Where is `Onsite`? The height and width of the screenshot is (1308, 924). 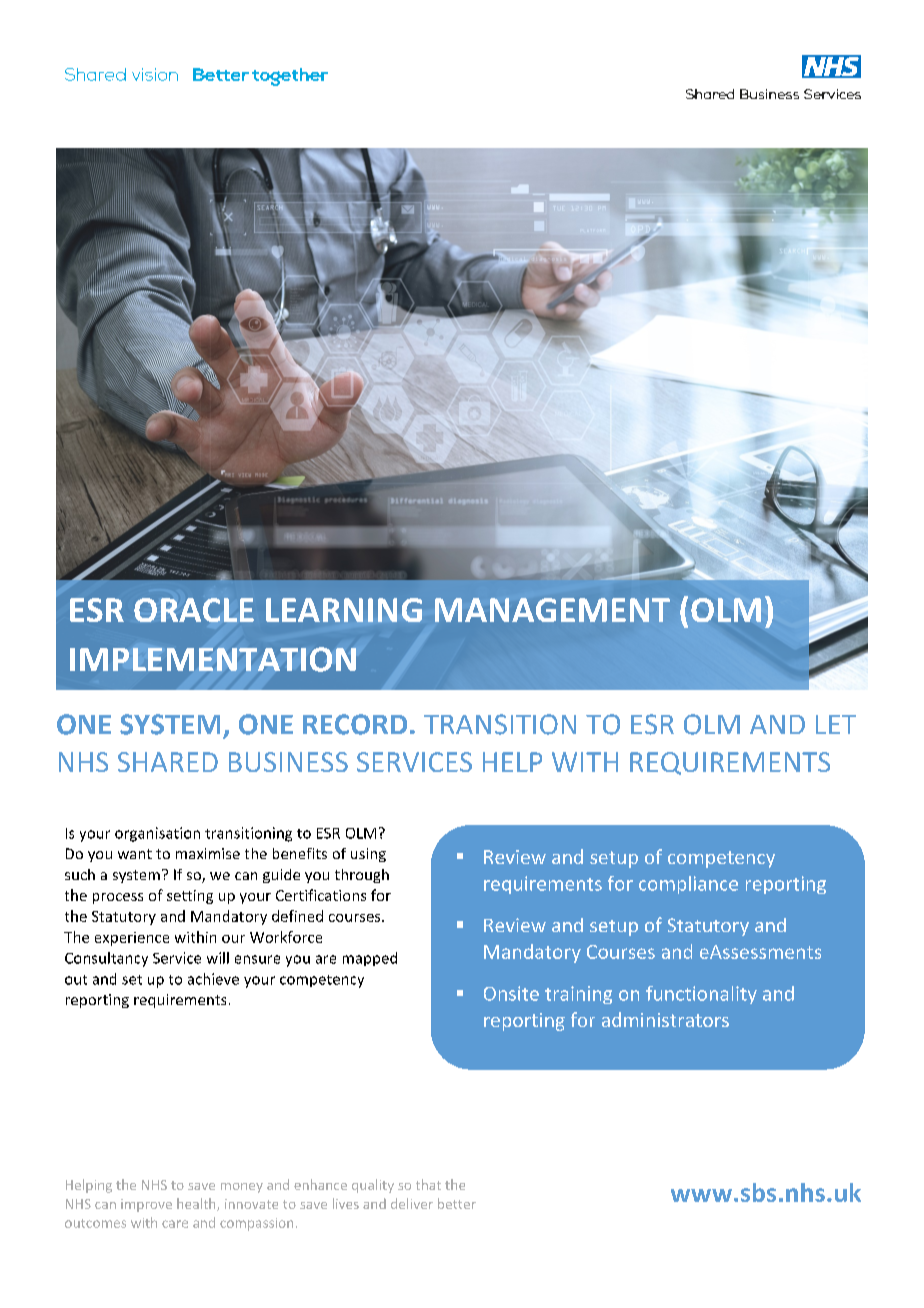 Onsite is located at coordinates (511, 993).
